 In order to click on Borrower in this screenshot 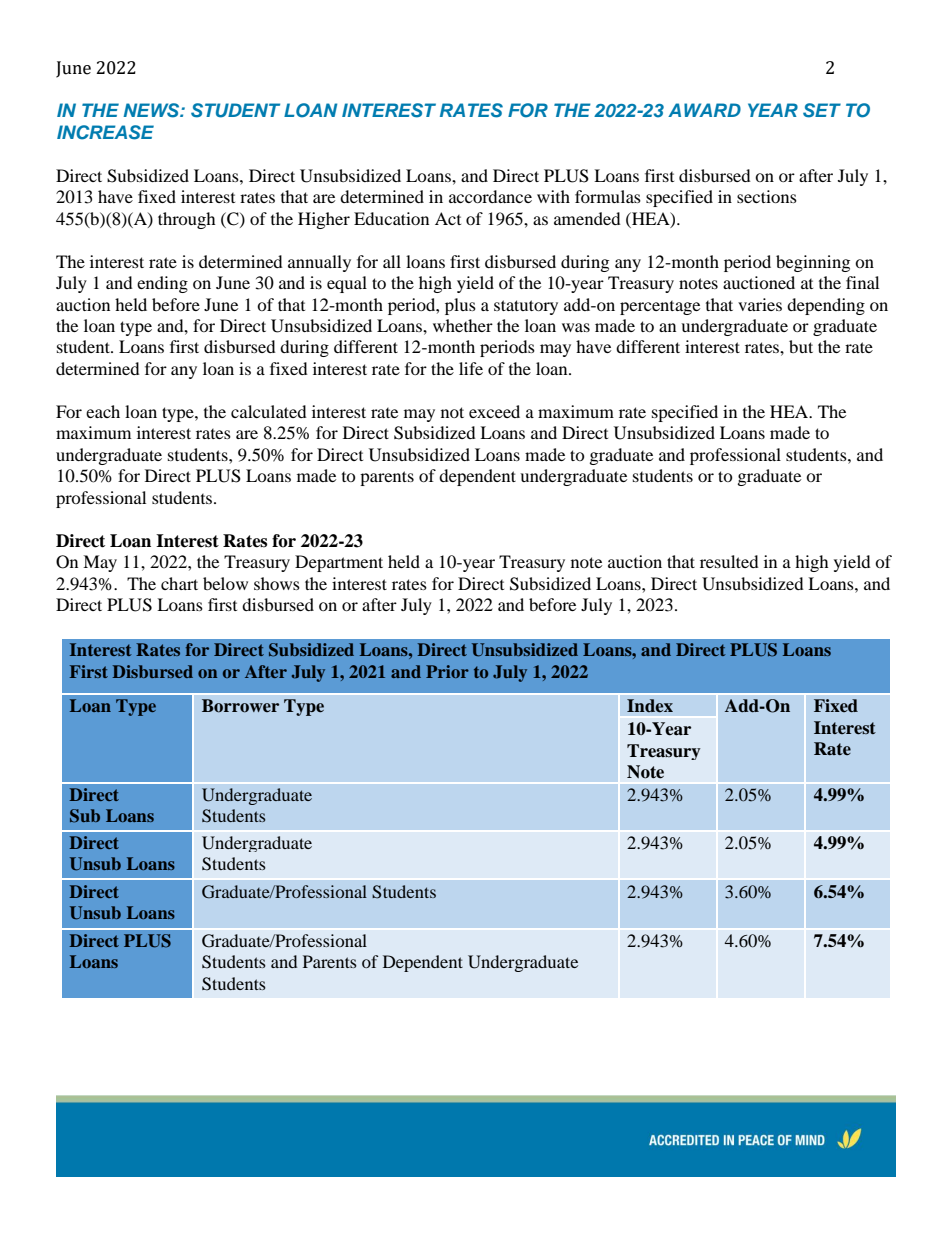, I will do `click(240, 706)`.
